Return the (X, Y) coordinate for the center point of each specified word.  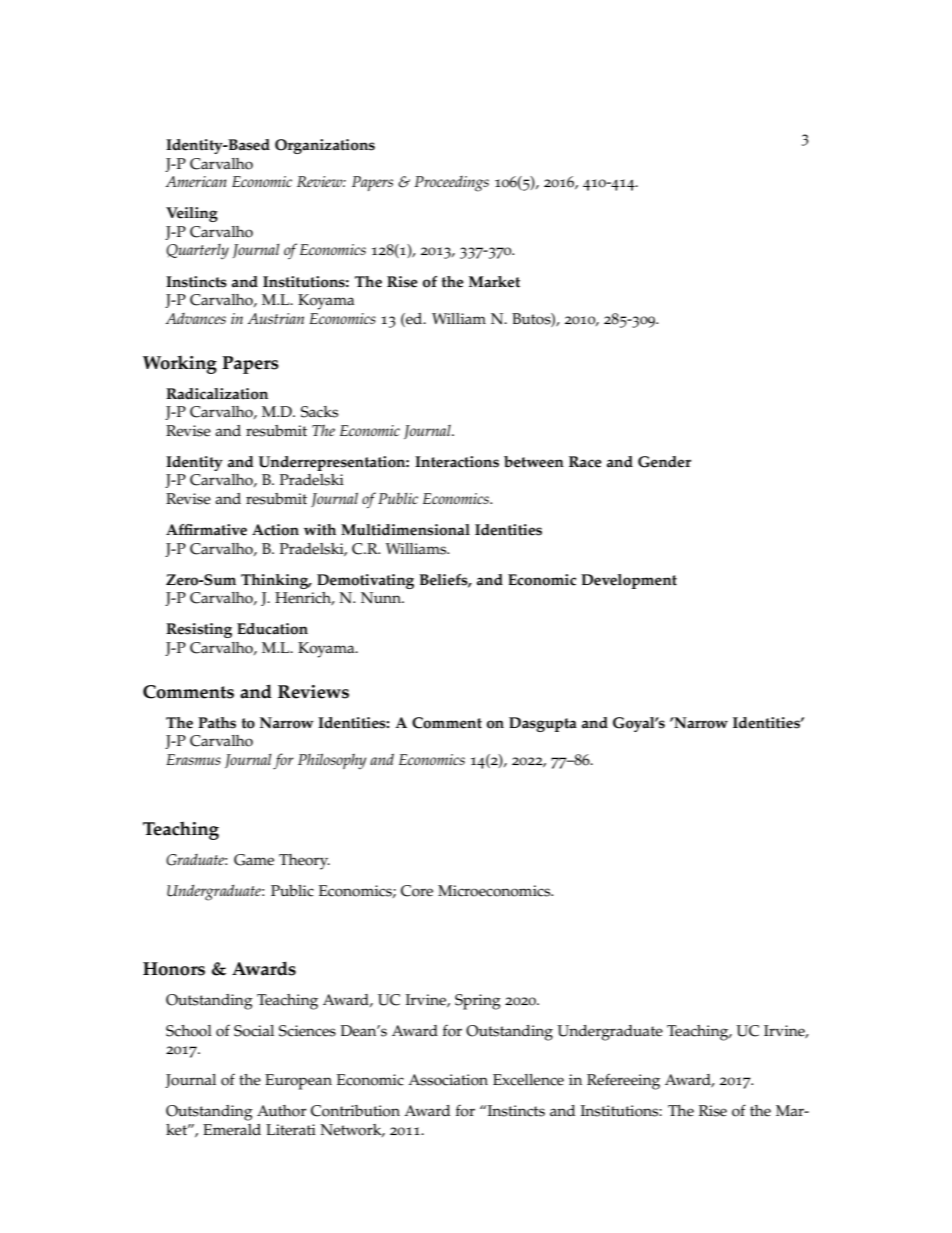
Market (494, 282)
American (196, 181)
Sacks (319, 412)
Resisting (199, 630)
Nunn (382, 598)
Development (629, 581)
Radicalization (217, 394)
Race (585, 462)
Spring (478, 1002)
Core (417, 891)
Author (282, 1111)
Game (254, 860)
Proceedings (451, 184)
